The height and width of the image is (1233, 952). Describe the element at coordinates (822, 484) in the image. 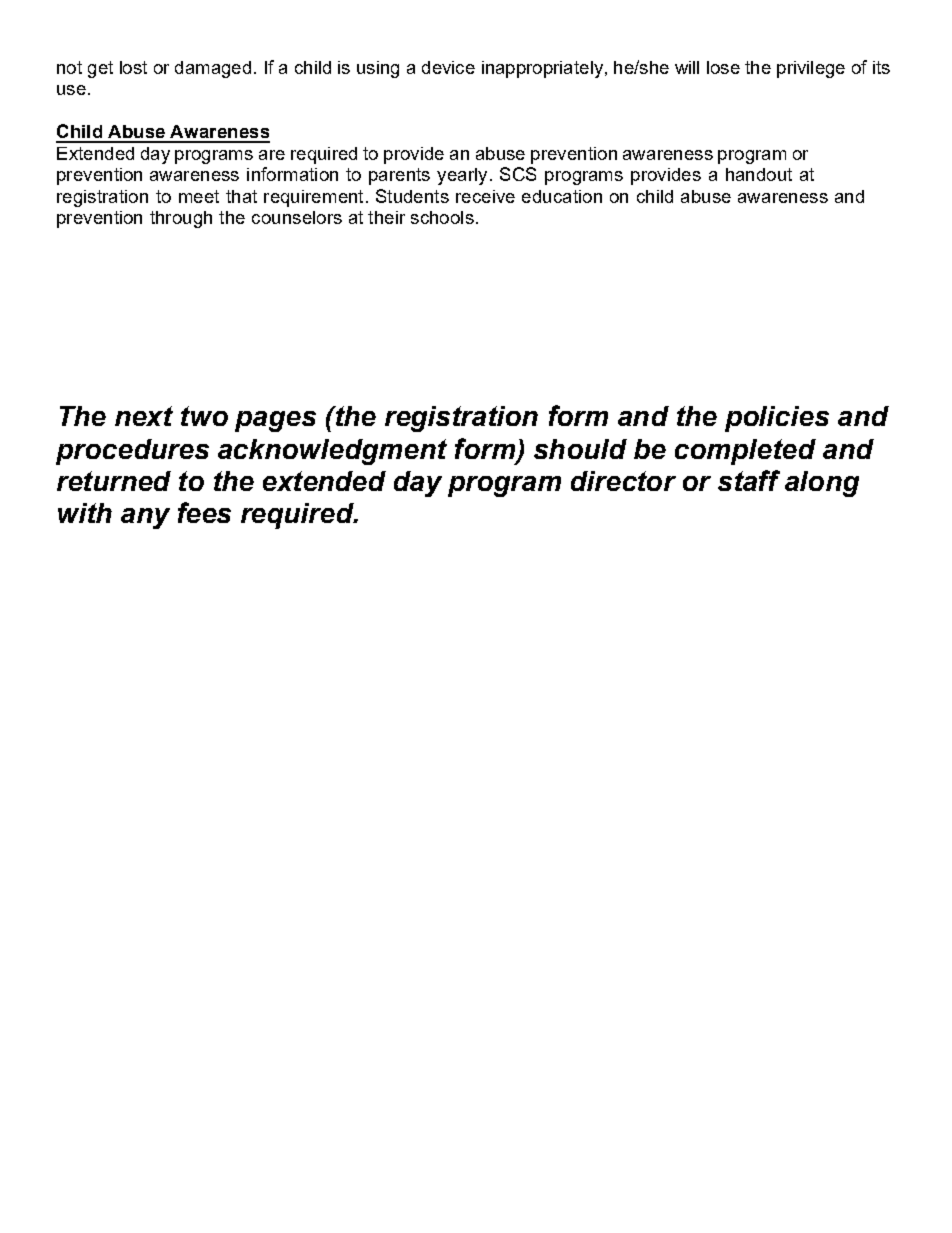

I see `along` at that location.
